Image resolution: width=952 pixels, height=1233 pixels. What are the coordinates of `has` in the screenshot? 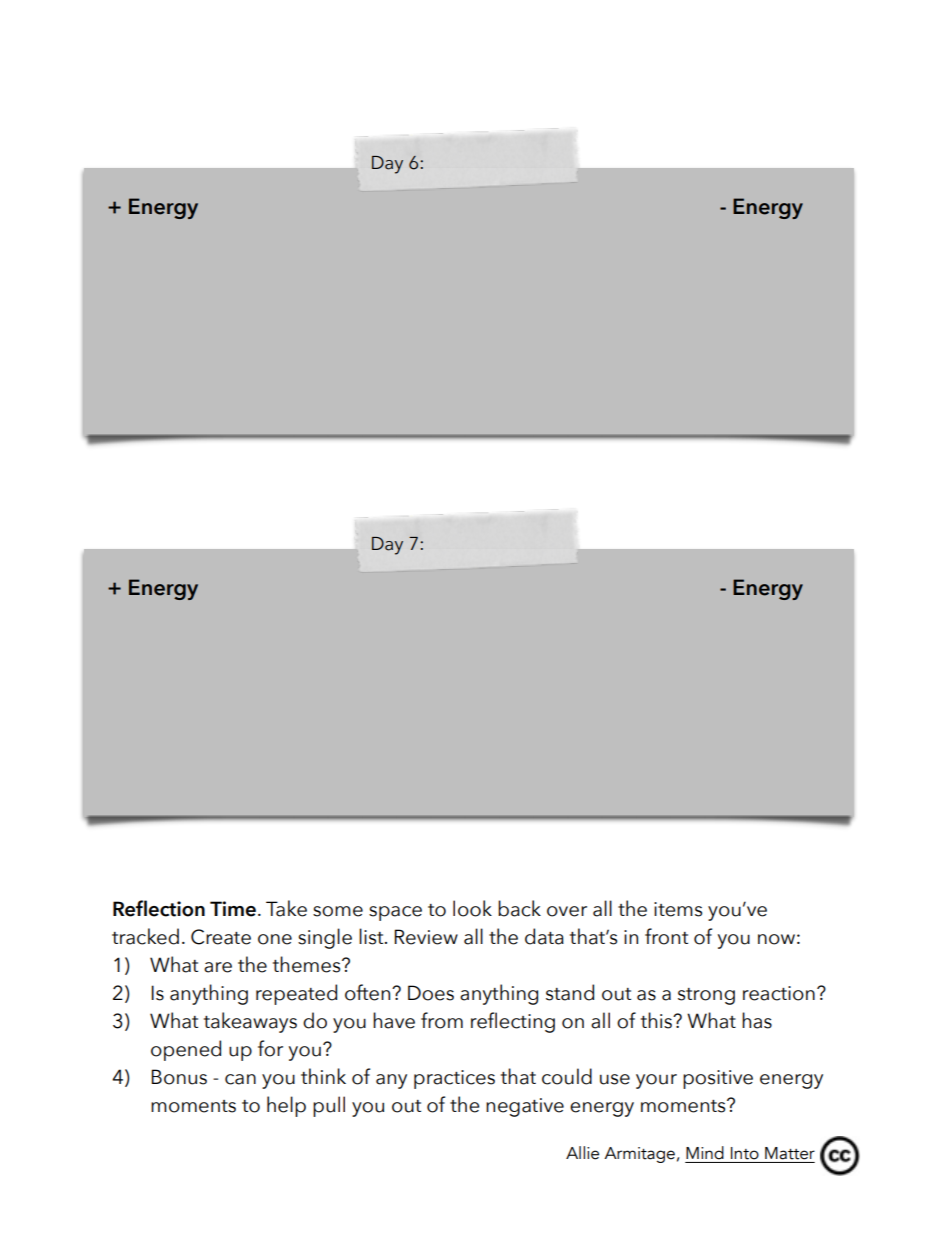 It's located at (757, 1020).
